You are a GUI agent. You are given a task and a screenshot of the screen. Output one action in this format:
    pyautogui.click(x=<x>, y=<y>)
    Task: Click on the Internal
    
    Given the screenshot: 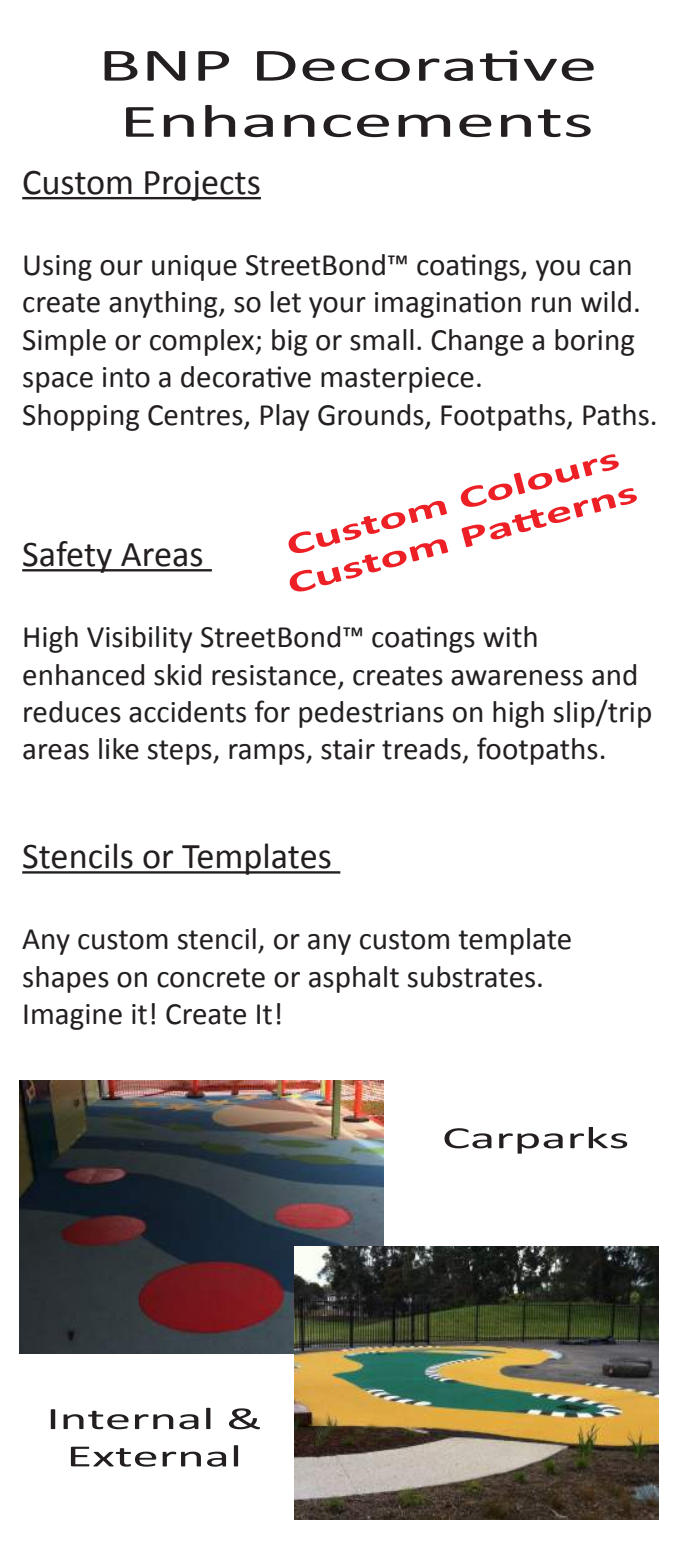 What is the action you would take?
    pyautogui.click(x=131, y=1419)
